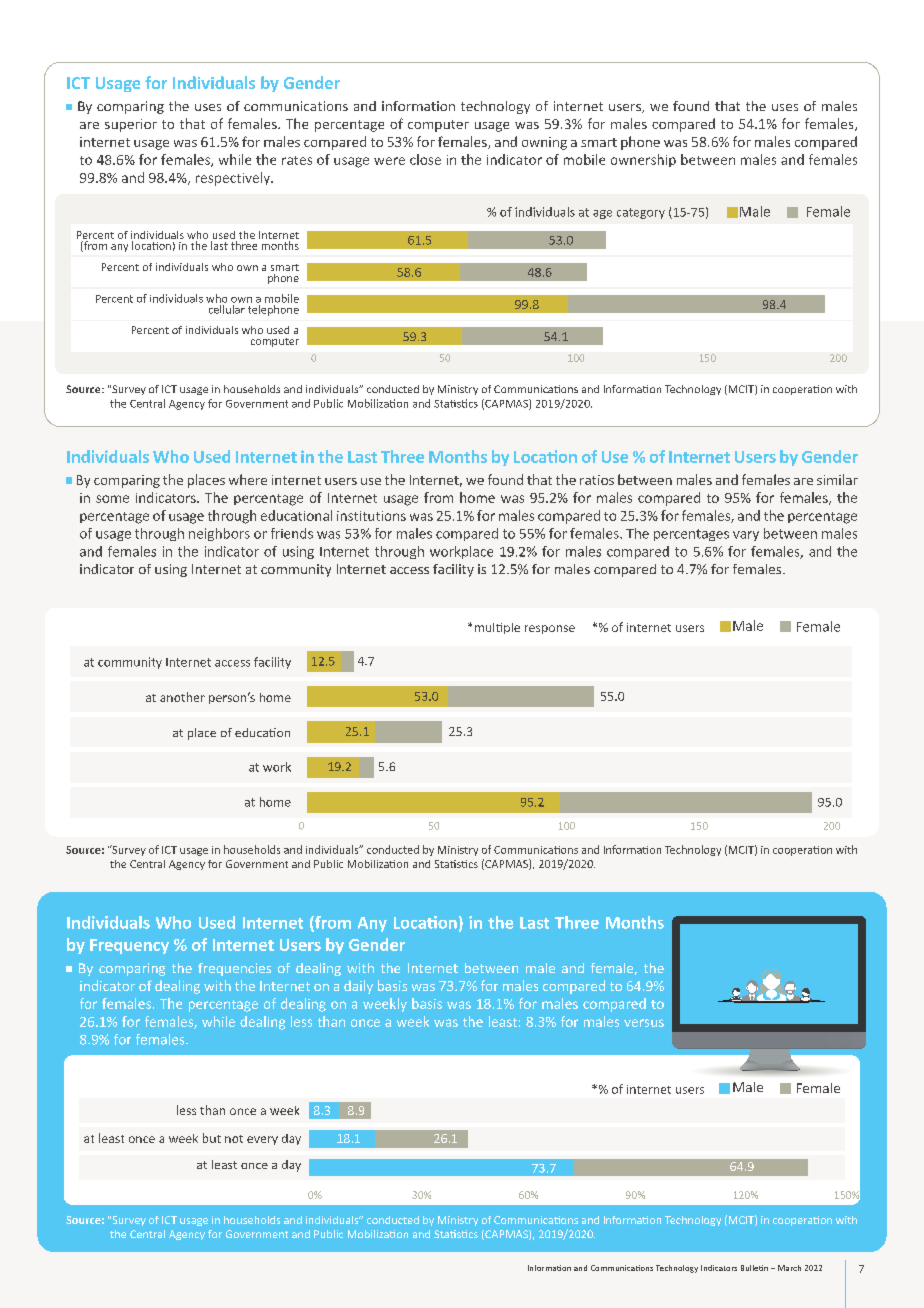 The width and height of the screenshot is (924, 1308). I want to click on but, so click(212, 1138).
